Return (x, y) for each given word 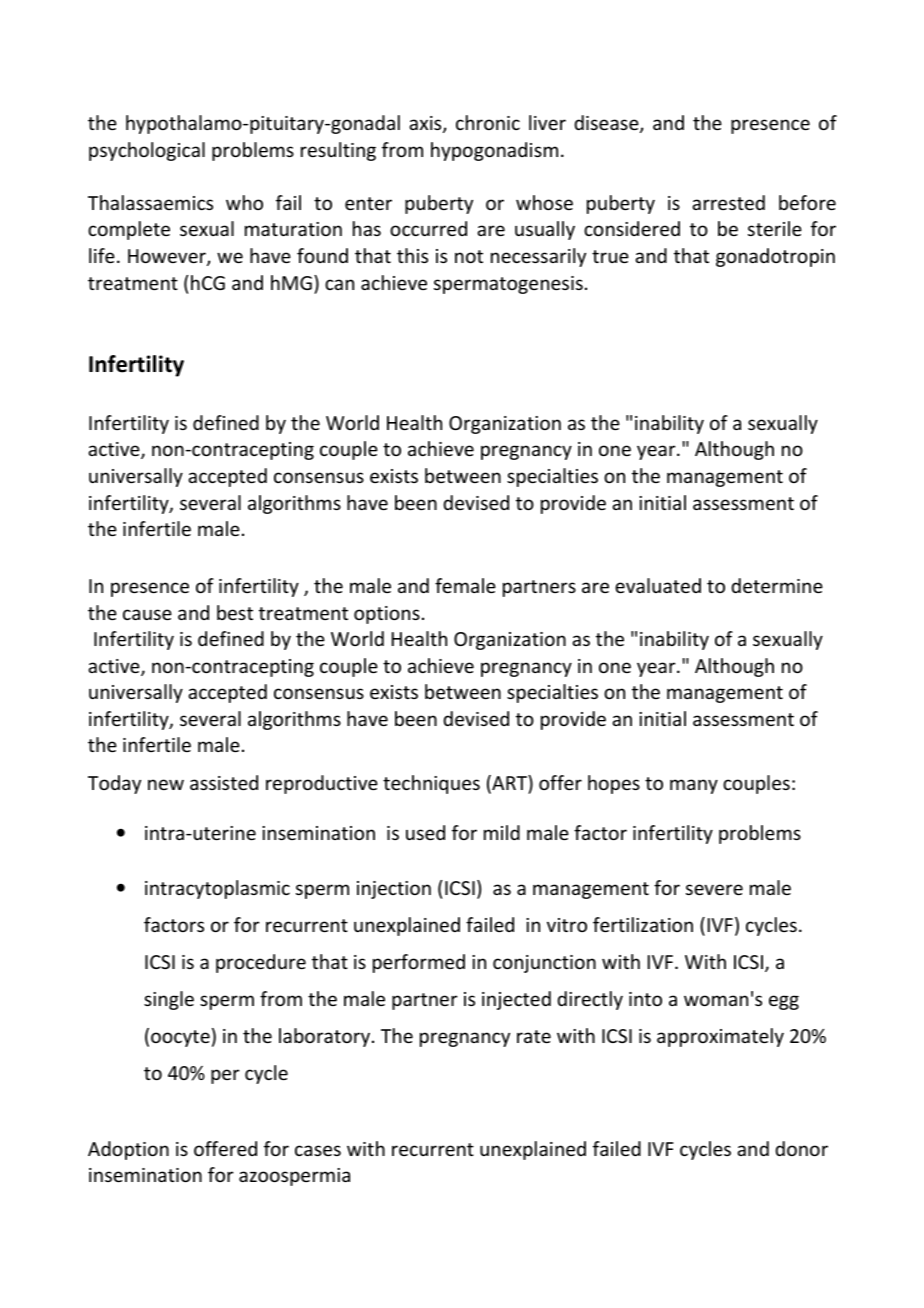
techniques (431, 784)
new (166, 784)
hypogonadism (494, 151)
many (694, 786)
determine (777, 585)
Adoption (128, 1150)
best (235, 612)
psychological (147, 151)
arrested (728, 202)
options (387, 615)
